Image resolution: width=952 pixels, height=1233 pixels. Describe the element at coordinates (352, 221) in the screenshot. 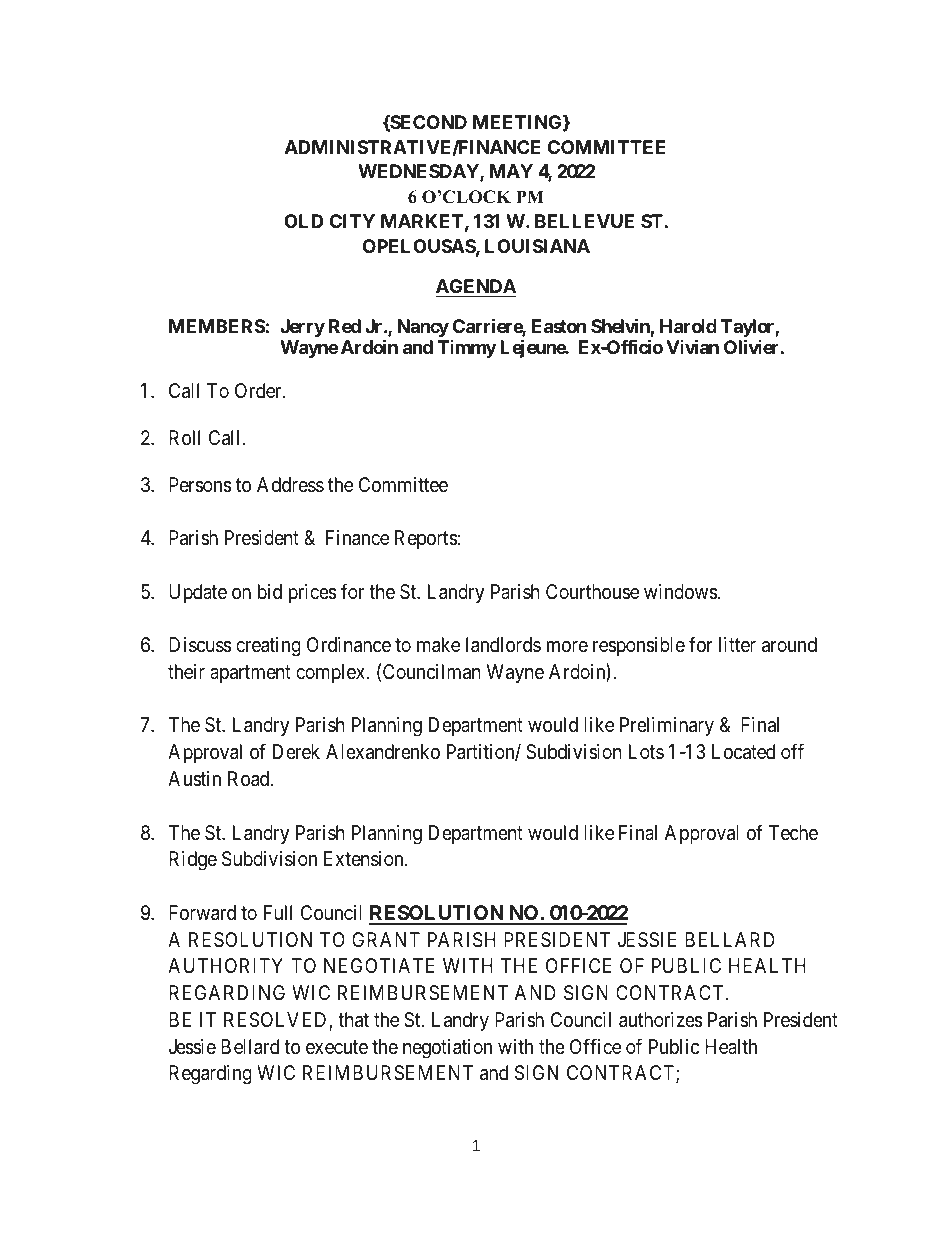

I see `CITY` at that location.
